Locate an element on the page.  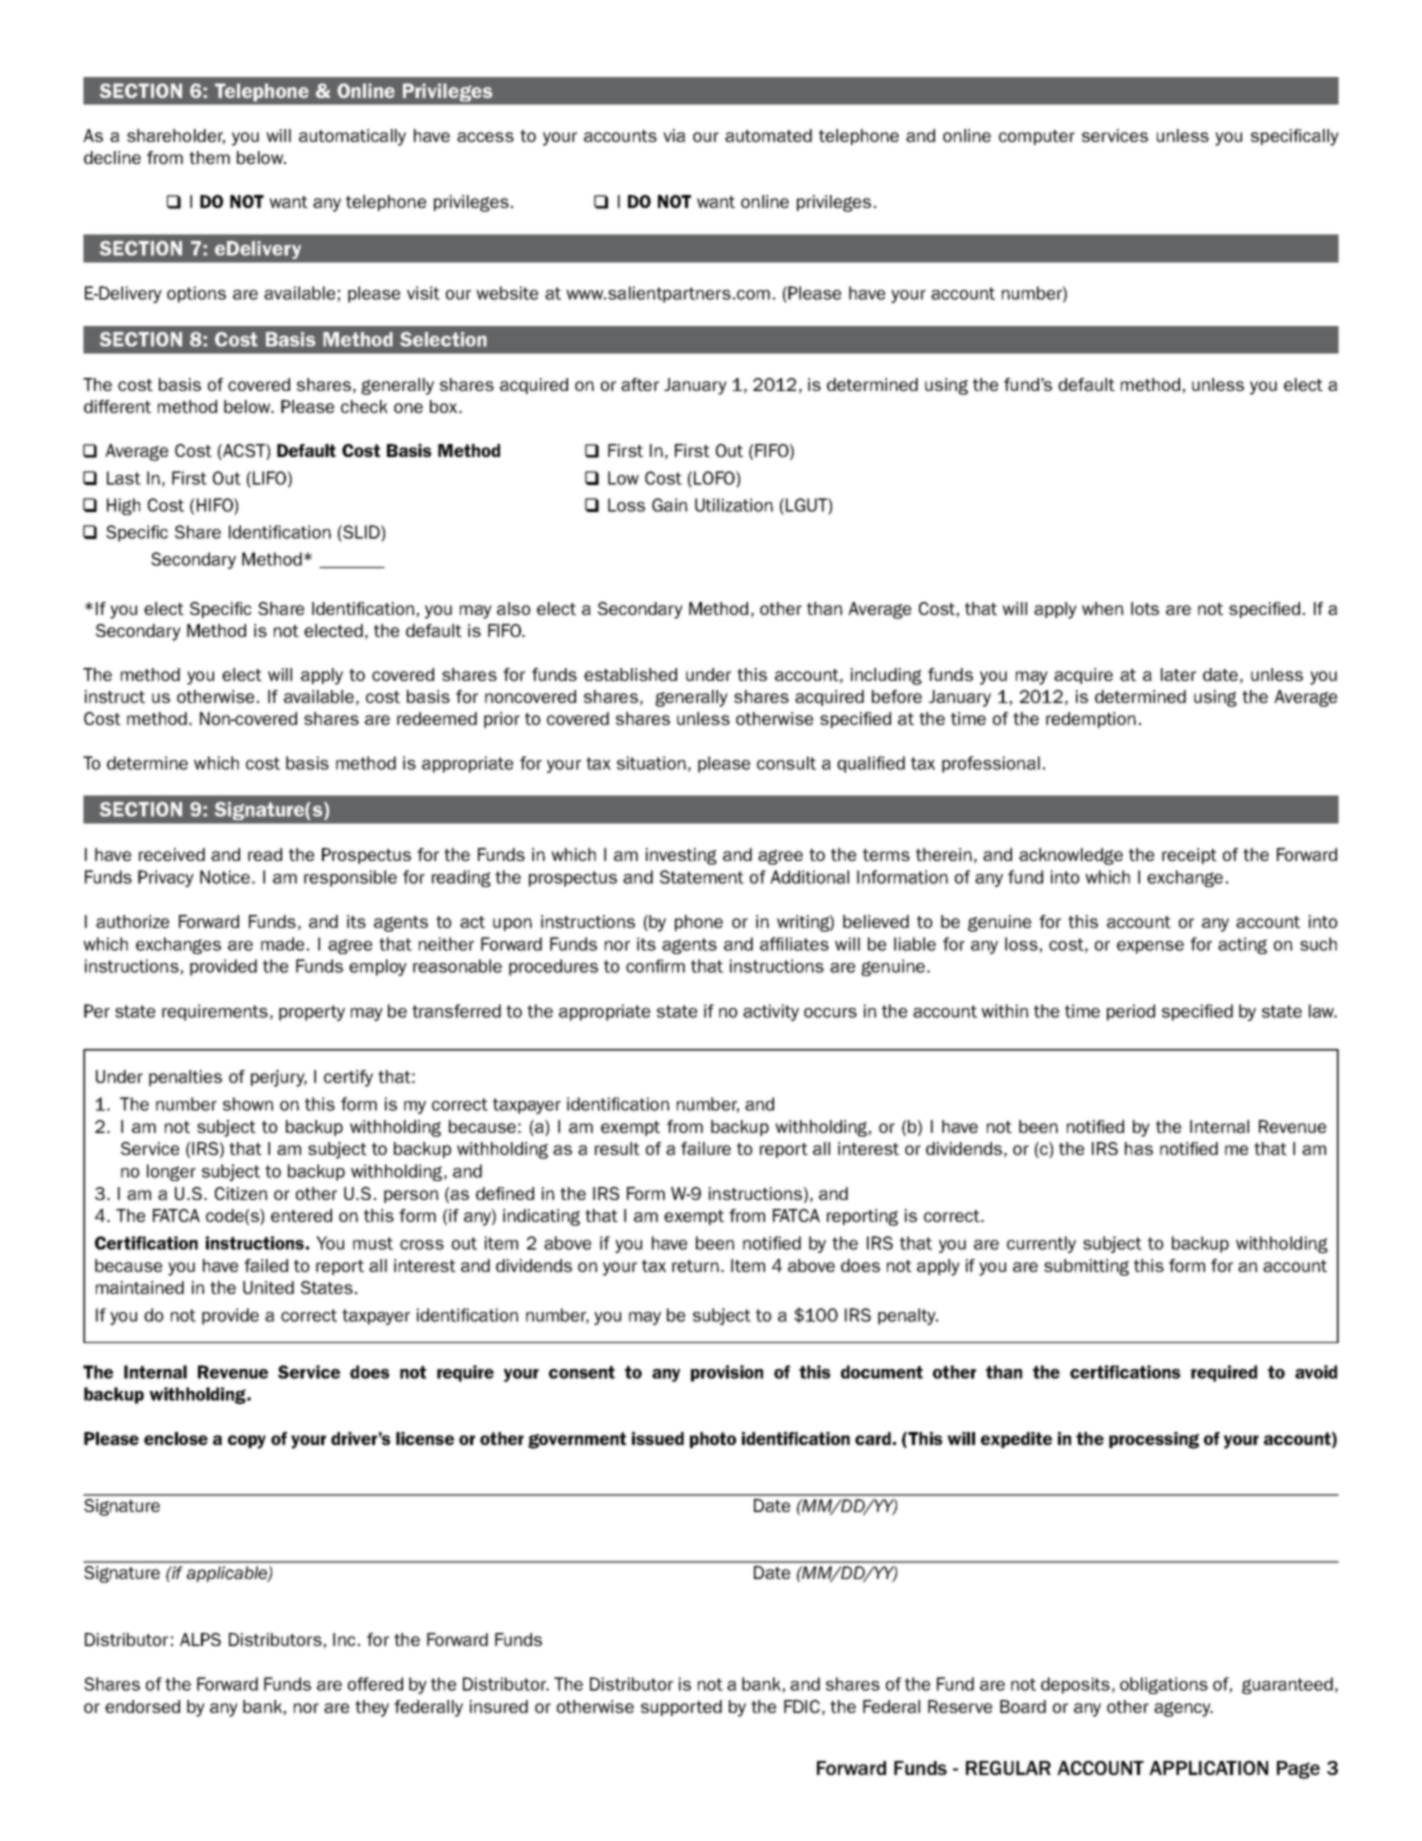
has is located at coordinates (1139, 1148).
